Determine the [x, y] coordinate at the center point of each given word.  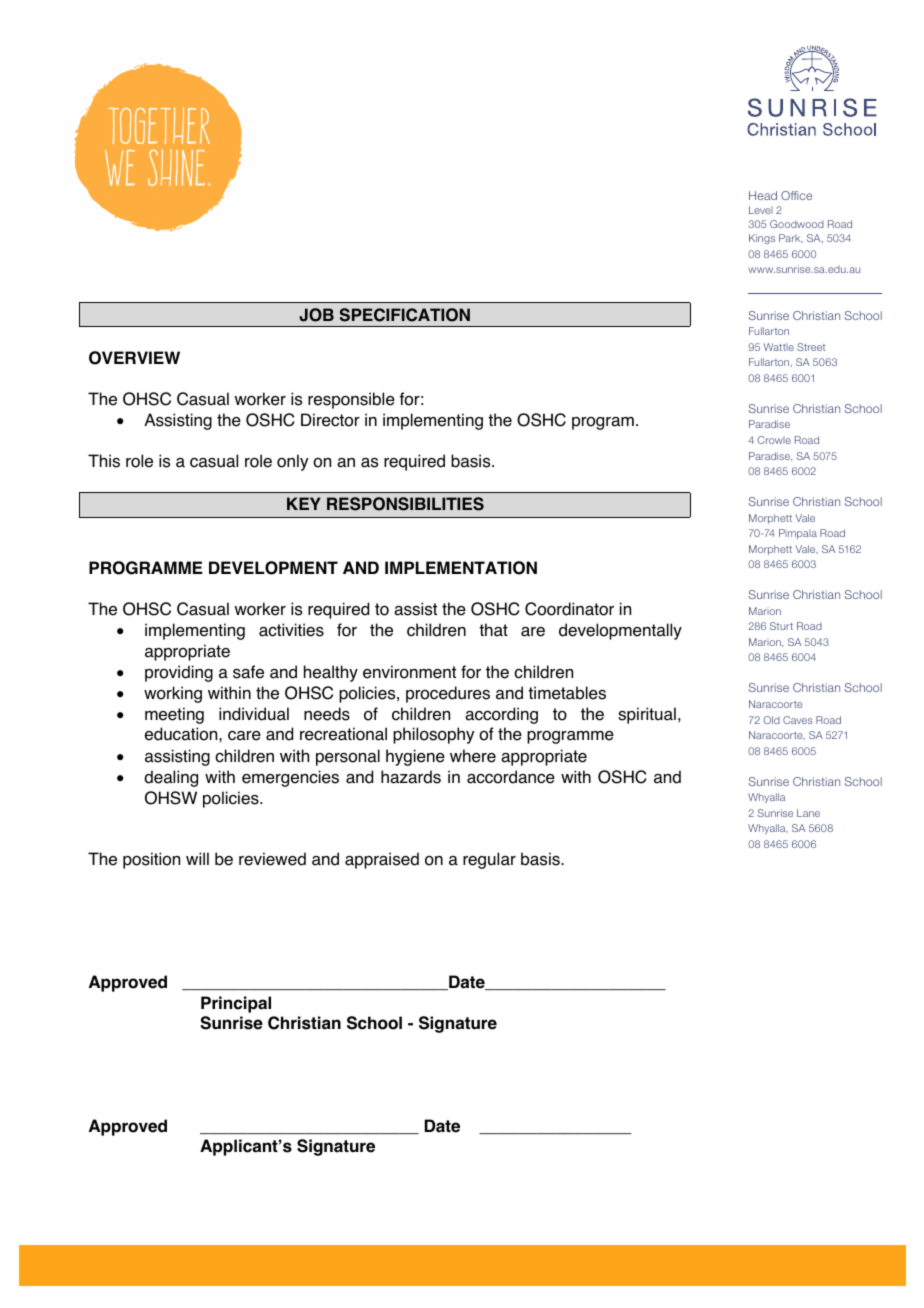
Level [761, 210]
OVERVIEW [134, 358]
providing [179, 673]
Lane [808, 813]
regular [489, 860]
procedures [448, 694]
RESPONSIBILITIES [405, 504]
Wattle [778, 347]
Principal [236, 1004]
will [197, 858]
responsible [351, 400]
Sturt [781, 626]
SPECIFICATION [405, 315]
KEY [304, 503]
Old [771, 720]
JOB [316, 315]
